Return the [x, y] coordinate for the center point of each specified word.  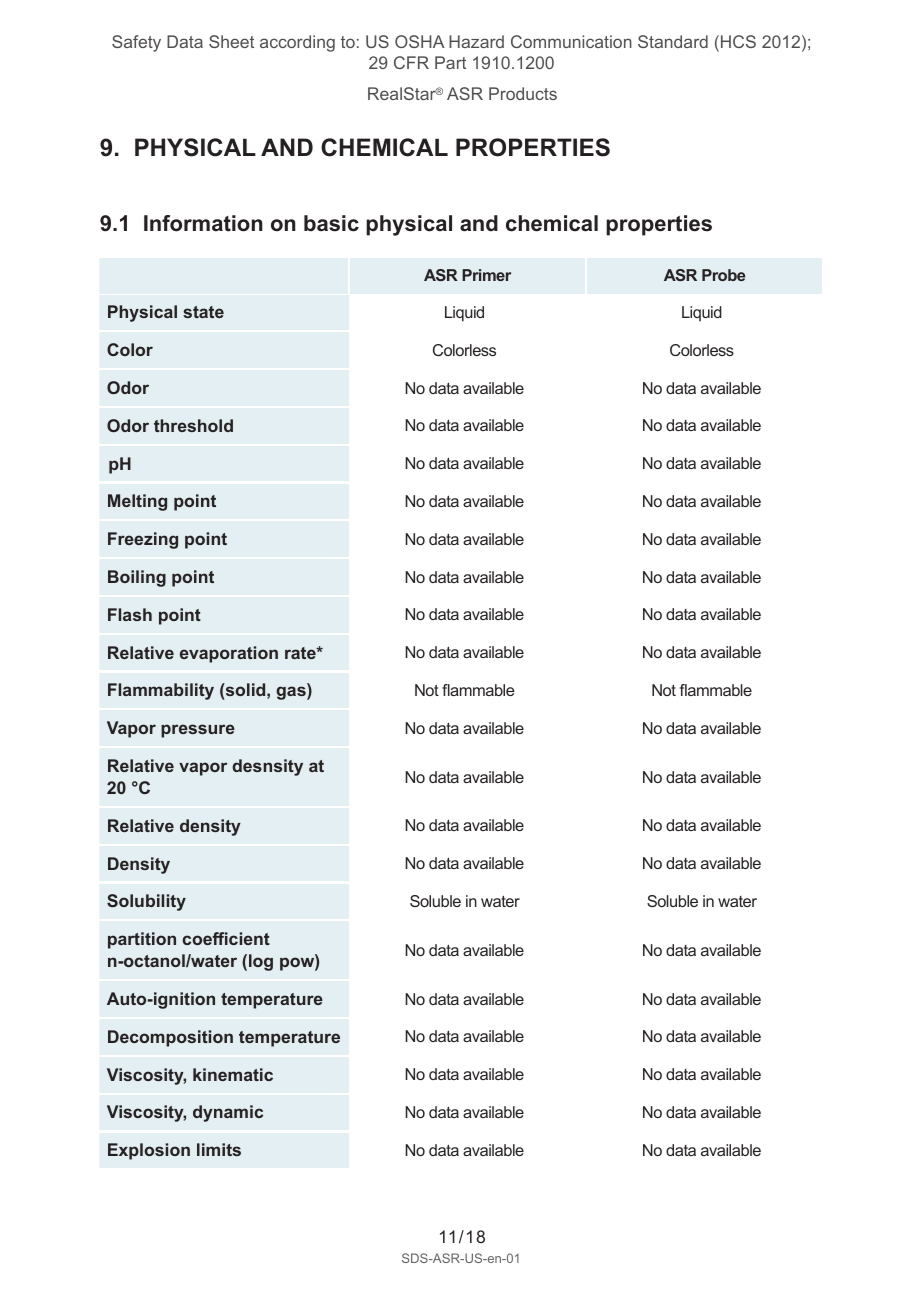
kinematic [233, 1074]
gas [292, 693]
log [261, 962]
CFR [411, 62]
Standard [673, 41]
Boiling [137, 578]
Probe [724, 275]
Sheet [231, 41]
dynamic [228, 1113]
